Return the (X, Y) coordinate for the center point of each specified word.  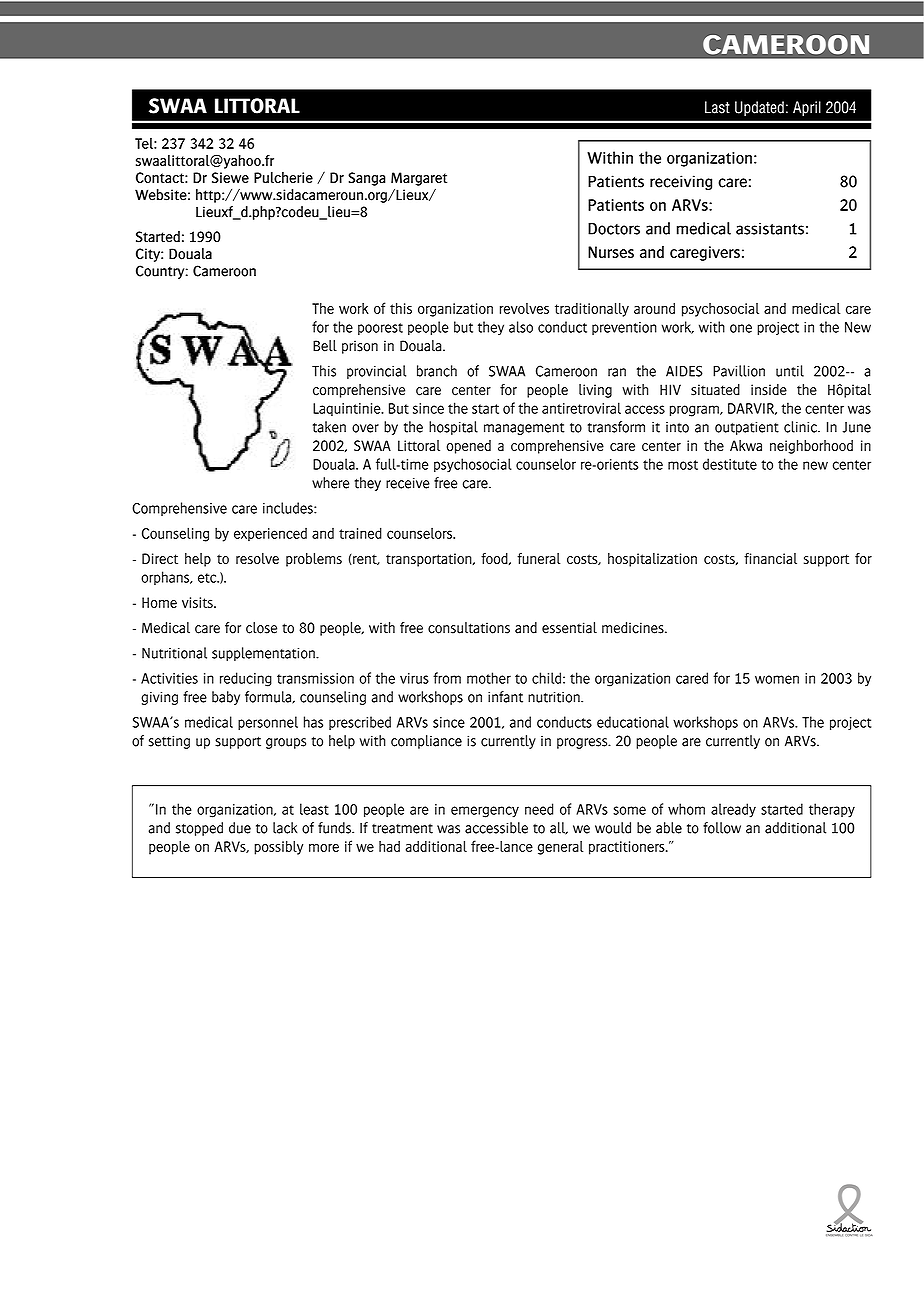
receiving (681, 182)
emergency (485, 812)
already (733, 810)
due (240, 828)
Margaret (419, 179)
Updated (759, 108)
